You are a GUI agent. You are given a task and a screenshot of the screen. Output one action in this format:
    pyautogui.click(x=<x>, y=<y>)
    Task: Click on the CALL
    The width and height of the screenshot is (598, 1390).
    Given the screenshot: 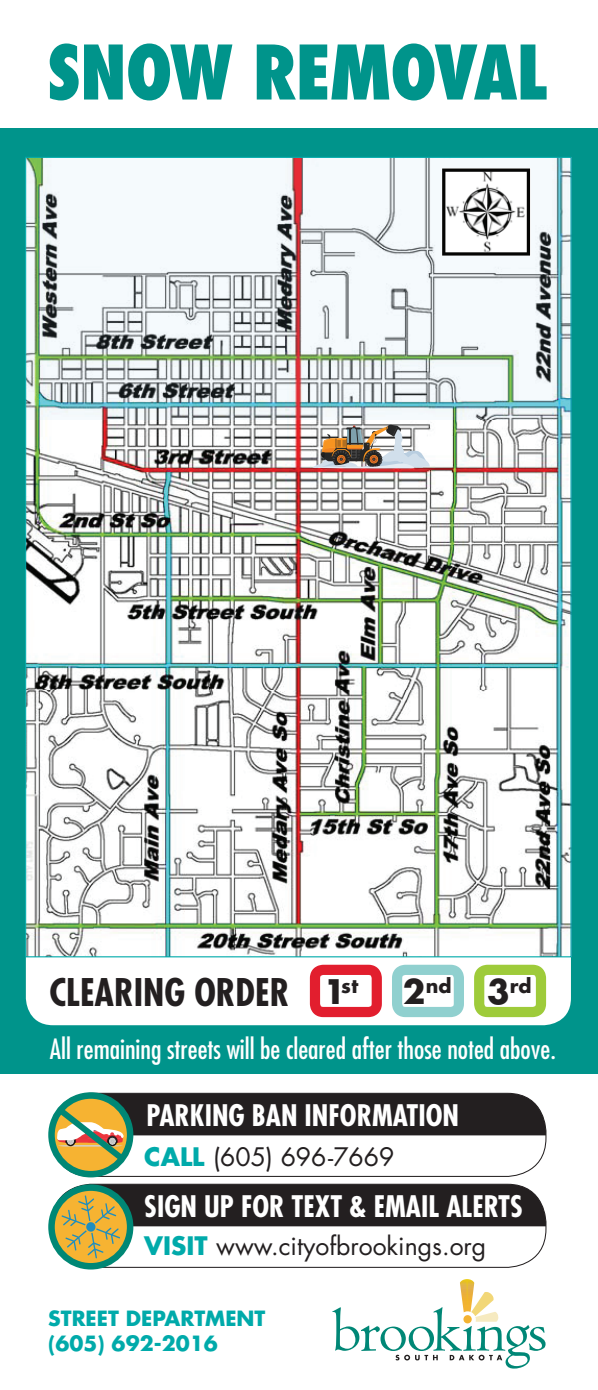 What is the action you would take?
    pyautogui.click(x=174, y=1157)
